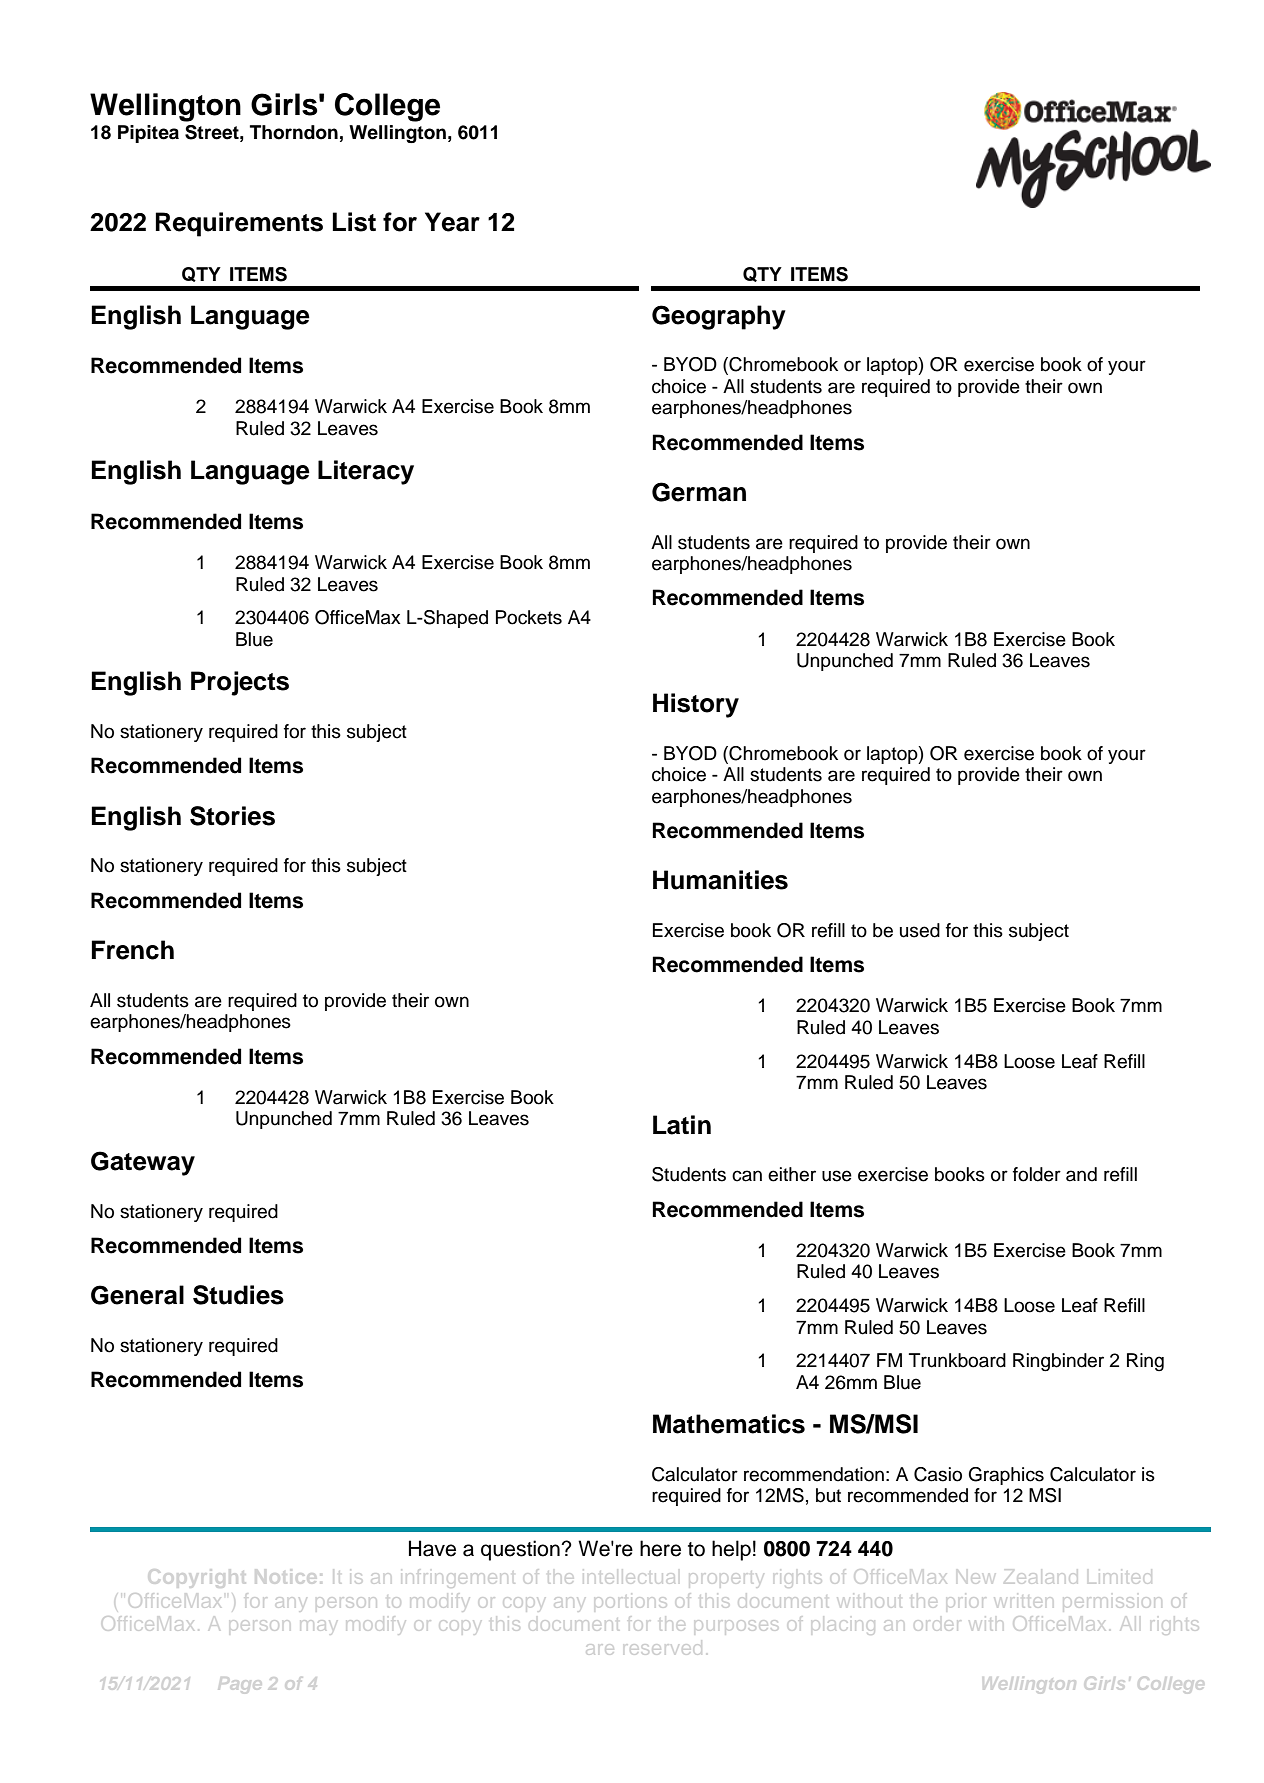 The height and width of the screenshot is (1783, 1264). What do you see at coordinates (521, 1550) in the screenshot?
I see `question` at bounding box center [521, 1550].
